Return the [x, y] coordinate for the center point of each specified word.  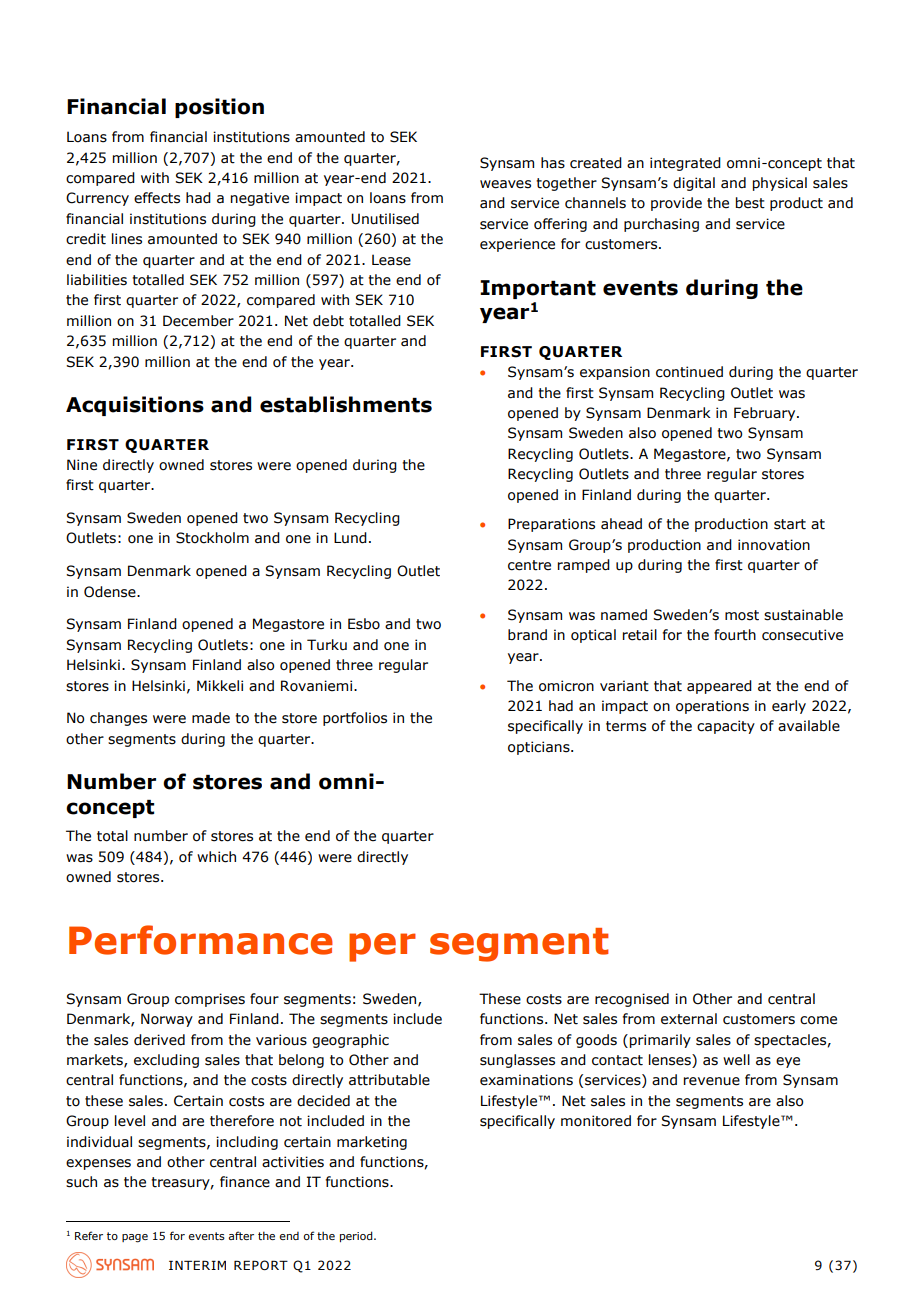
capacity [726, 727]
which [216, 857]
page [135, 1238]
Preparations [551, 525]
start [790, 524]
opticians [540, 748]
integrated [685, 164]
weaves [505, 184]
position [219, 108]
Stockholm [212, 538]
